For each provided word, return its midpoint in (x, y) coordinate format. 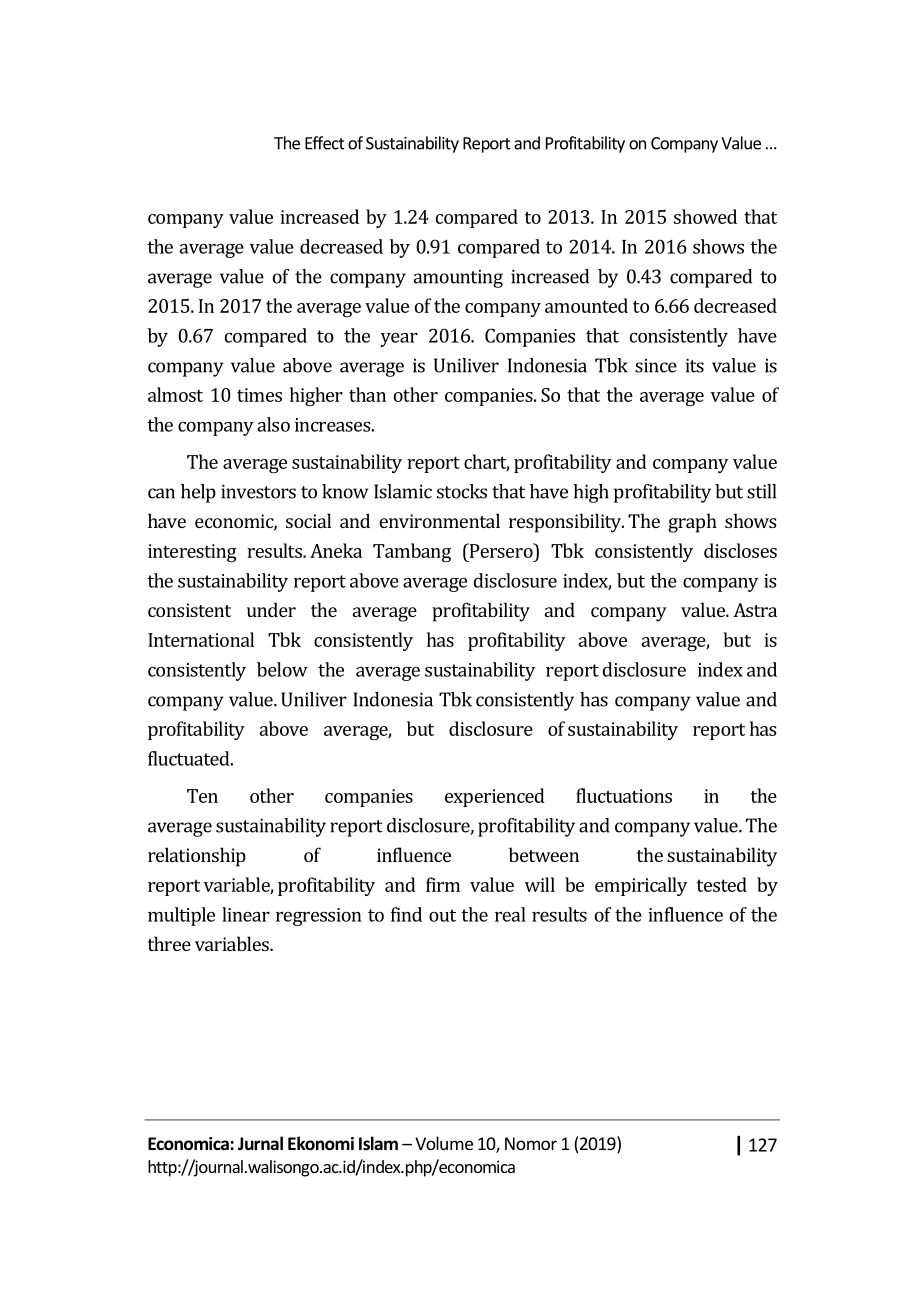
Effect (325, 143)
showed (705, 216)
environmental (439, 520)
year (399, 340)
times (259, 395)
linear (246, 914)
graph (692, 523)
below (282, 669)
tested (722, 884)
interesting (192, 553)
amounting (458, 279)
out (442, 915)
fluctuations (624, 795)
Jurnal (260, 1143)
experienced (495, 797)
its (695, 366)
